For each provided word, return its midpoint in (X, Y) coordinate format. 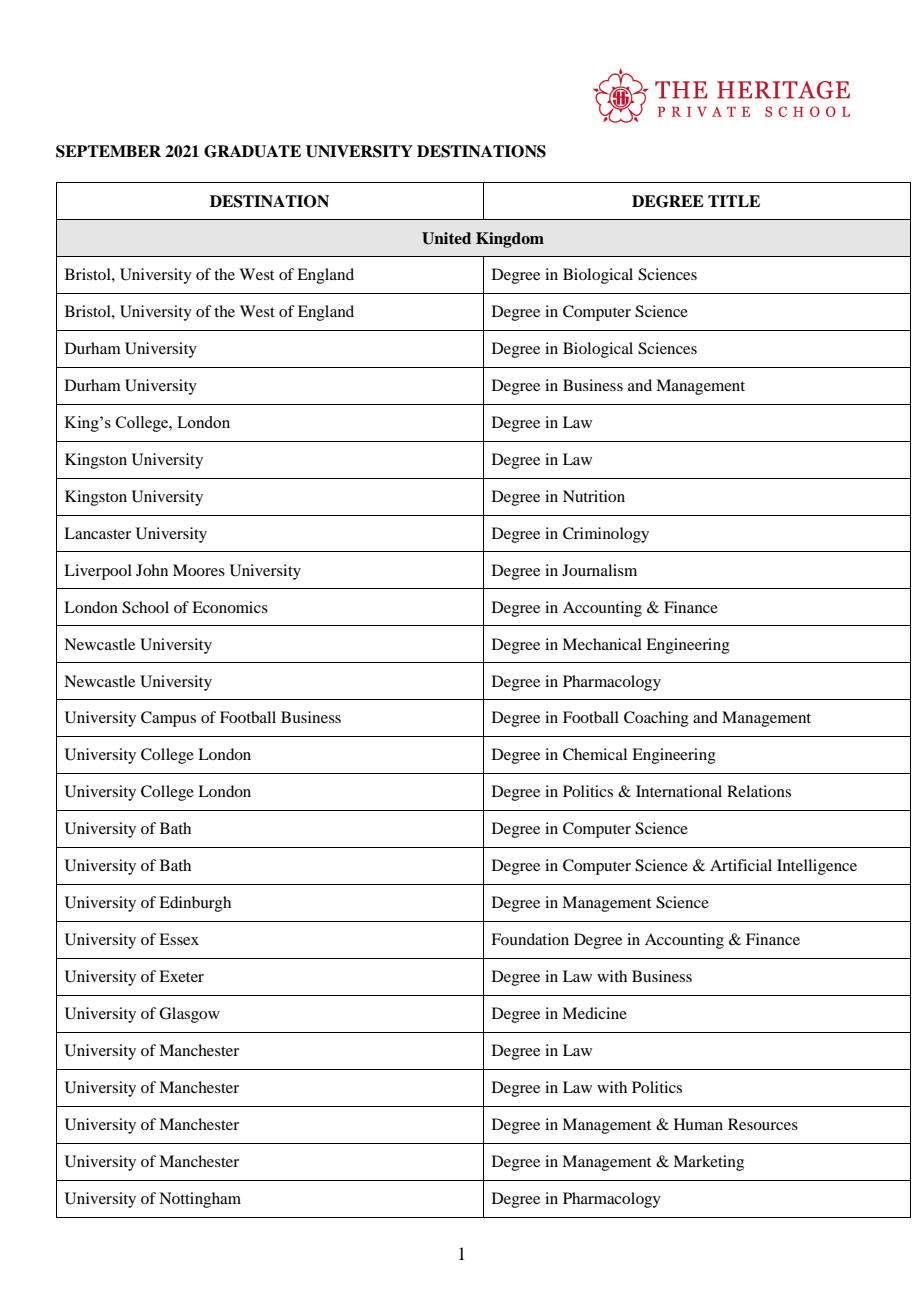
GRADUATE (252, 151)
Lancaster (97, 533)
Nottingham (200, 1200)
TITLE (734, 201)
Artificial (741, 865)
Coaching (656, 719)
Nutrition (594, 496)
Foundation (530, 939)
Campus (168, 719)
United (446, 238)
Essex (179, 939)
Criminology (606, 535)
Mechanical (602, 644)
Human (698, 1124)
